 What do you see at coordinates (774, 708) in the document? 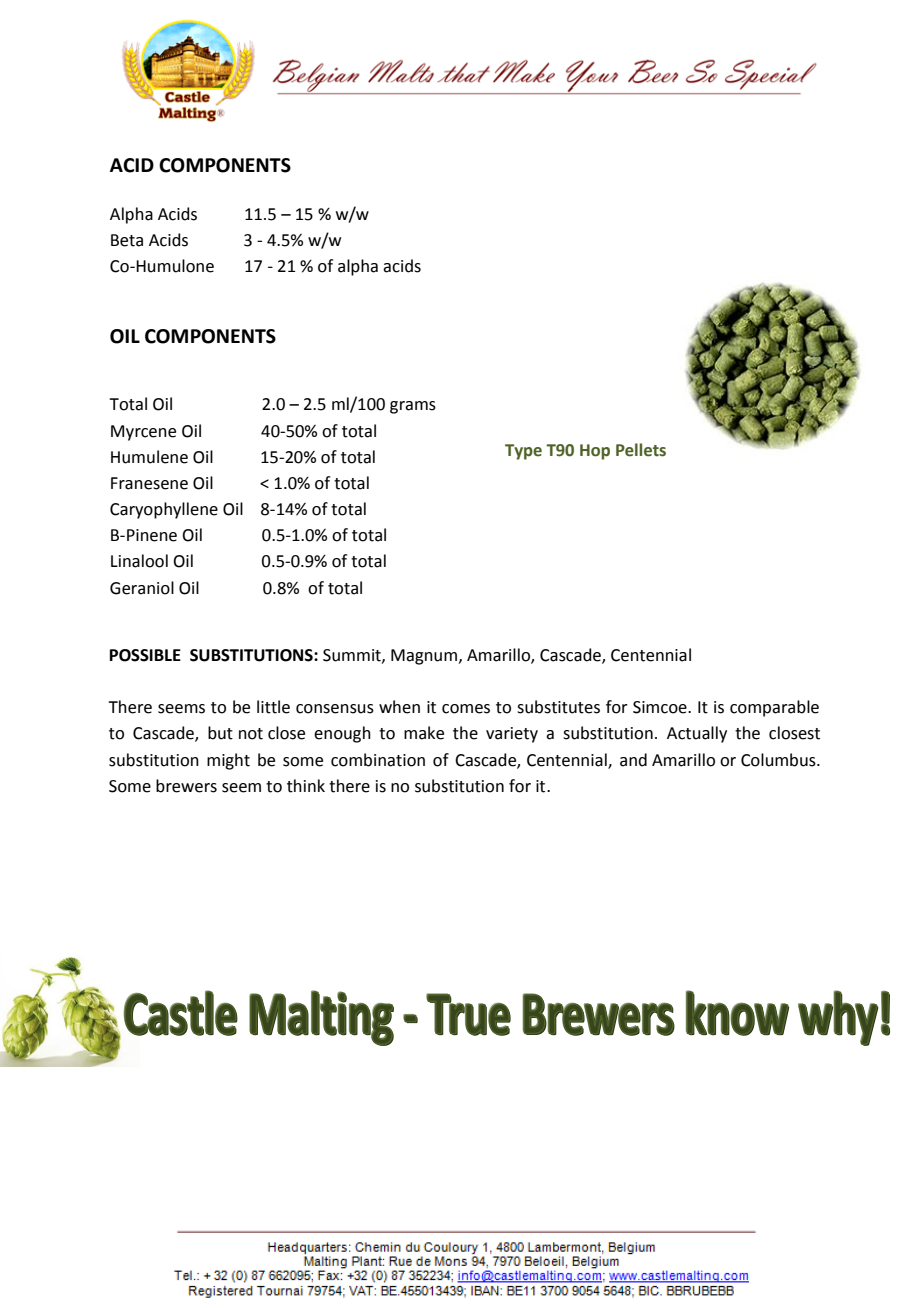
I see `comparable` at bounding box center [774, 708].
